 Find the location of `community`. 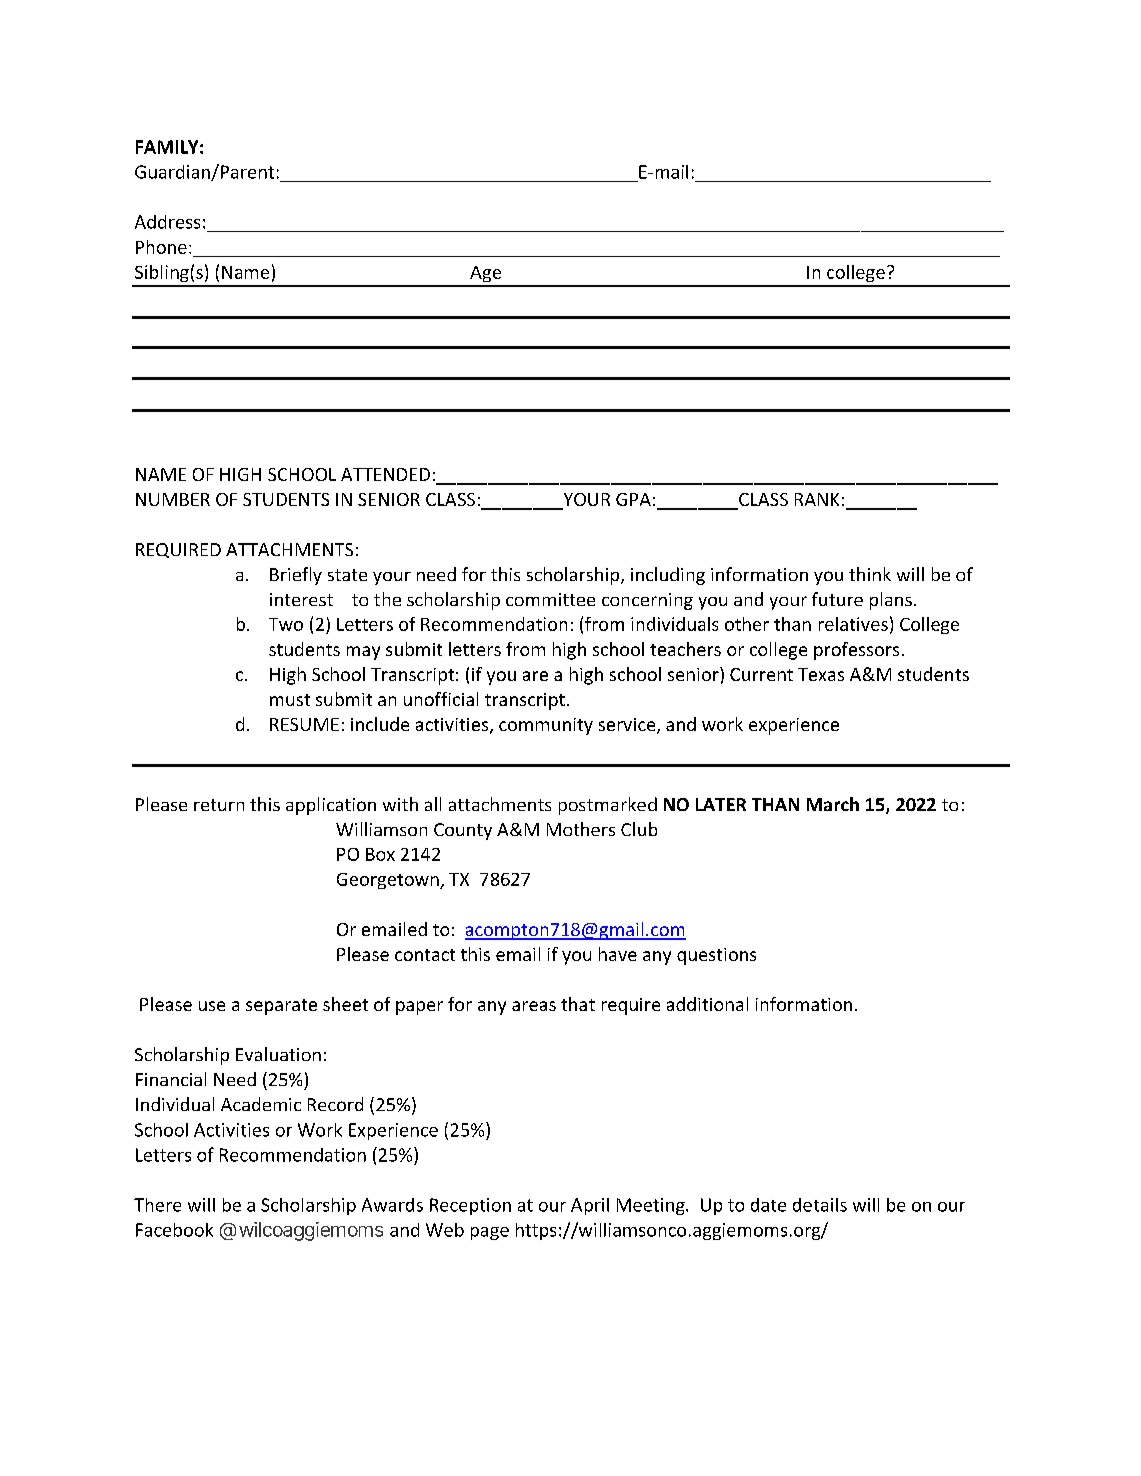

community is located at coordinates (546, 726).
